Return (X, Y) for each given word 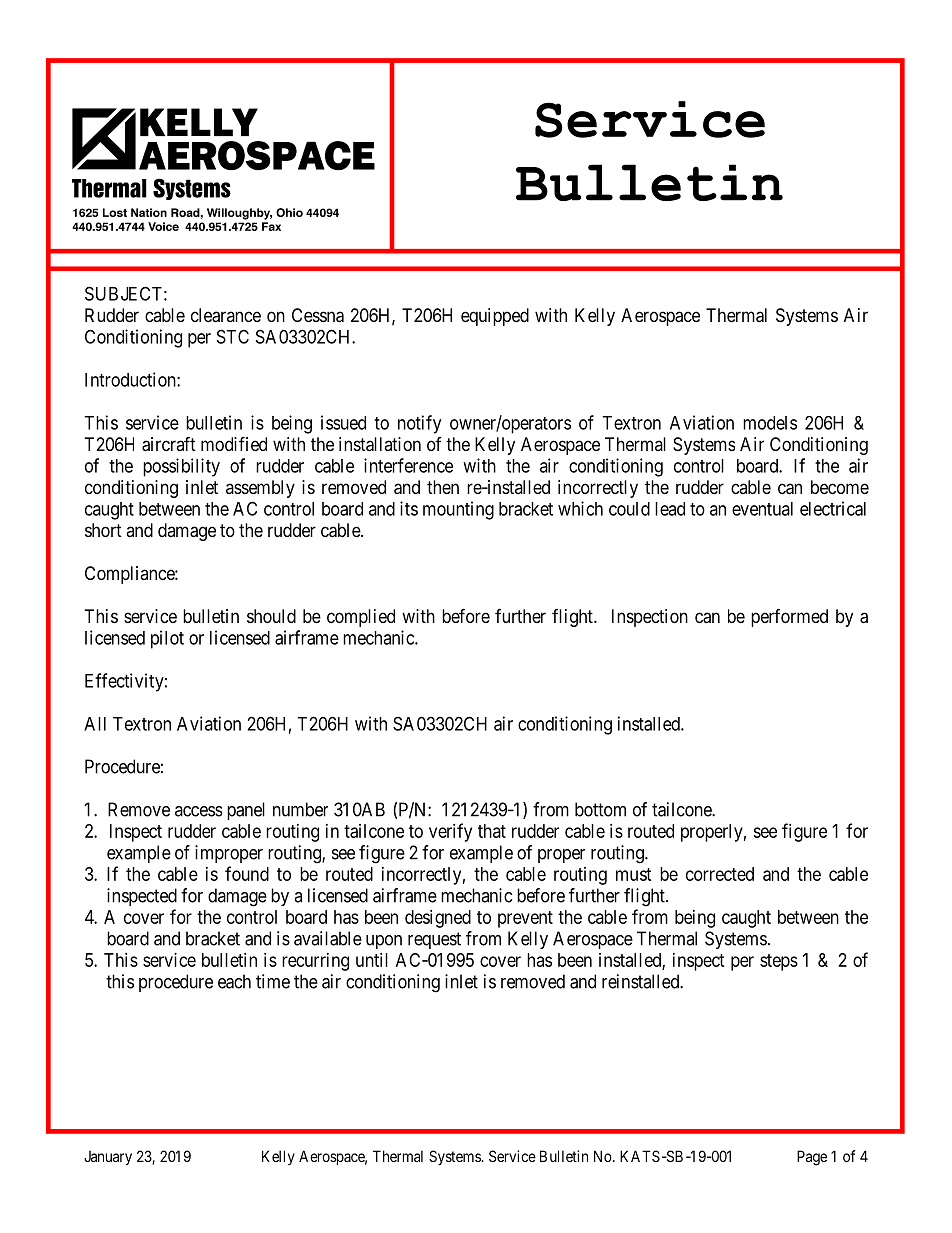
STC (233, 336)
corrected (720, 874)
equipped (495, 317)
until (372, 960)
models (770, 423)
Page (812, 1158)
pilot (167, 639)
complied (361, 618)
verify (450, 832)
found (247, 873)
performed (789, 618)
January (108, 1158)
